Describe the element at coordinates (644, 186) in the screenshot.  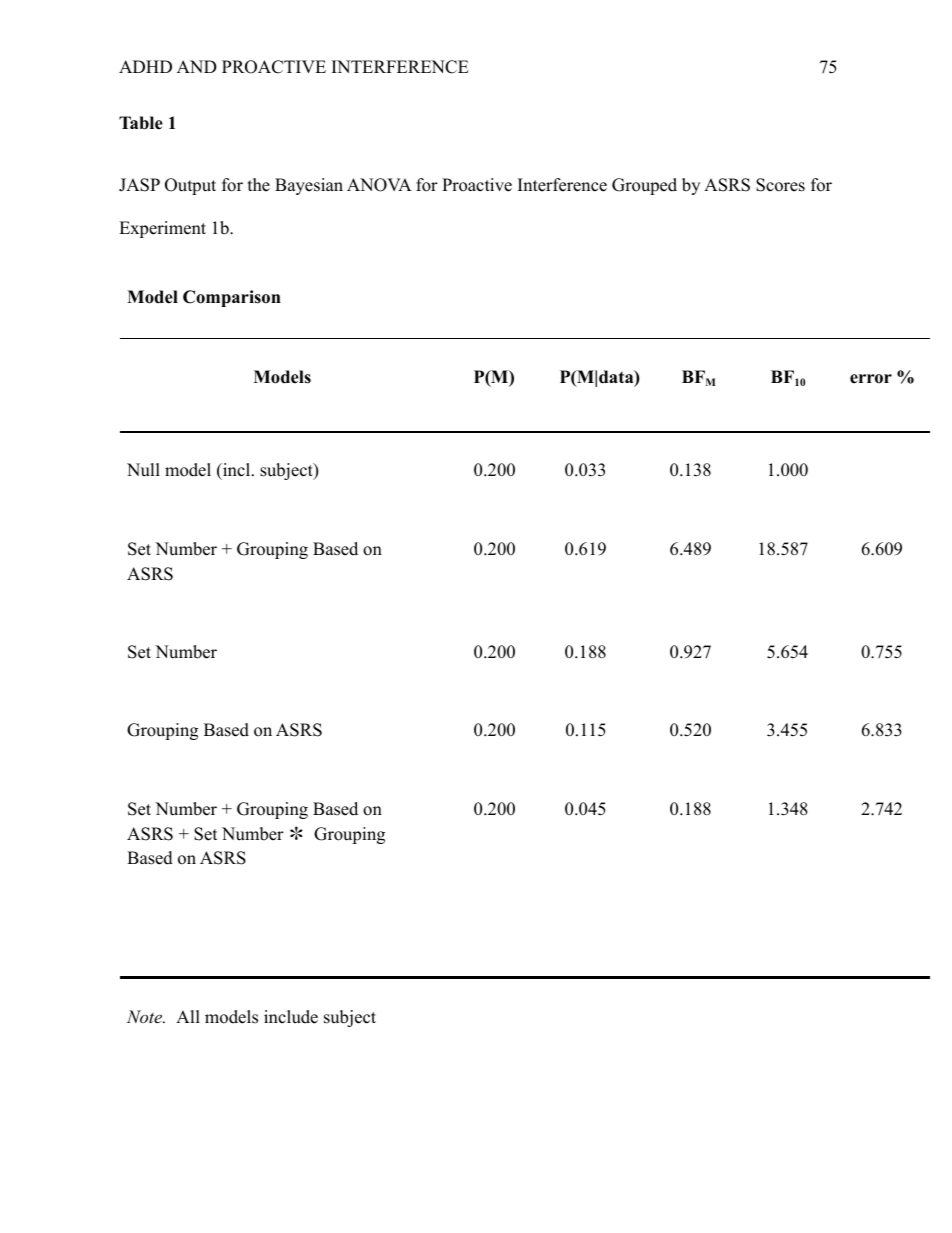
I see `Grouped` at that location.
